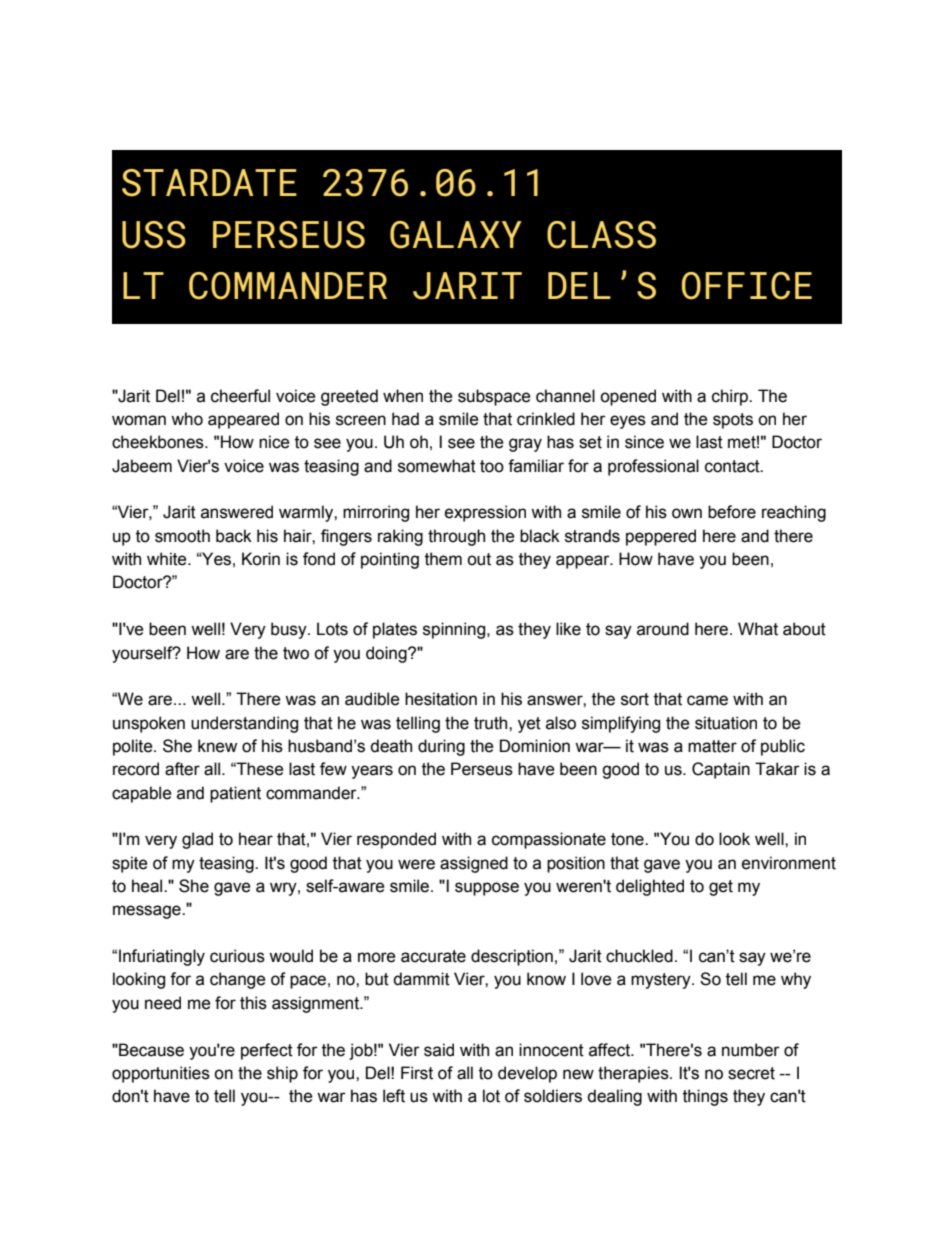 The height and width of the screenshot is (1233, 952). I want to click on opportunities, so click(161, 1074).
